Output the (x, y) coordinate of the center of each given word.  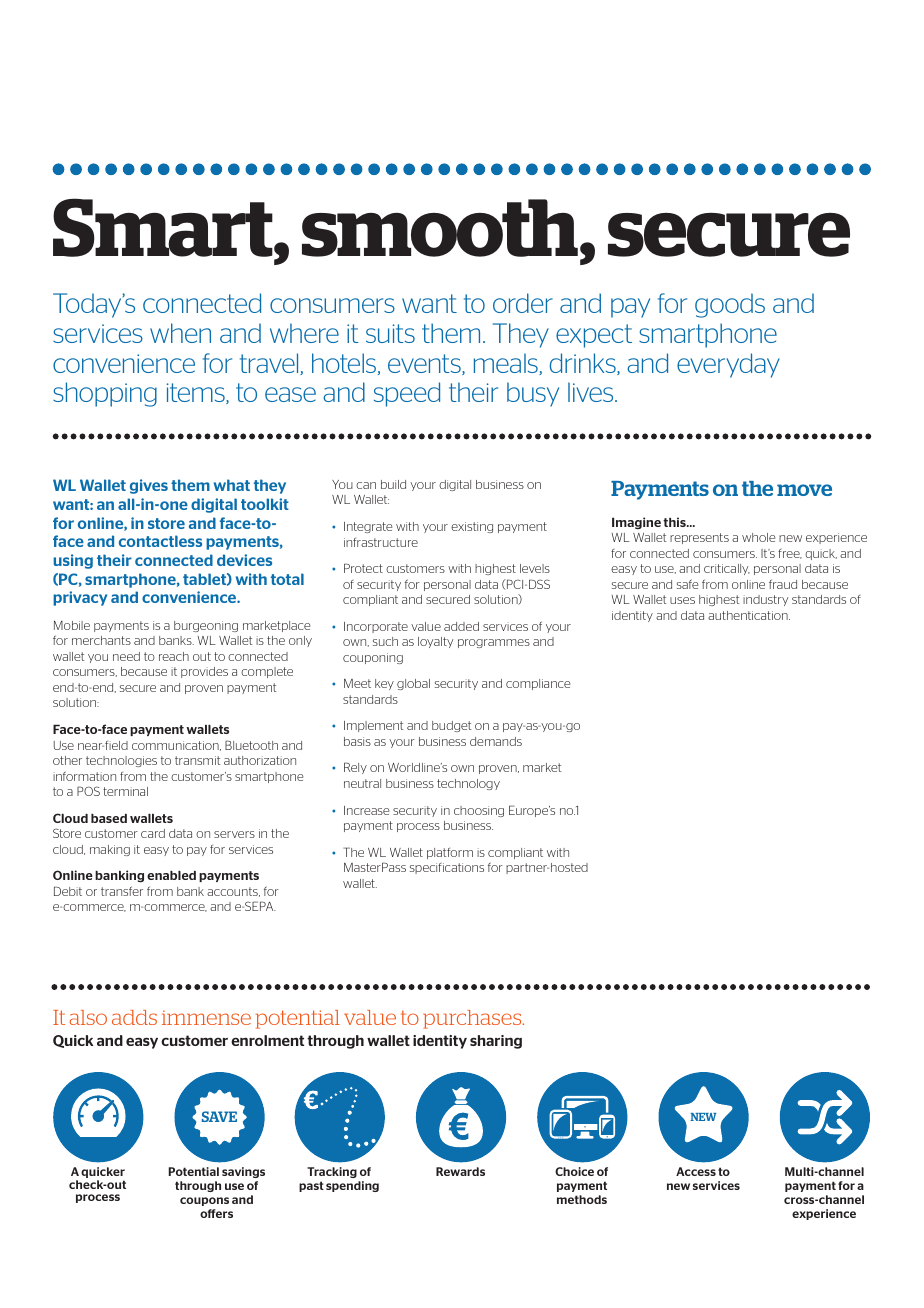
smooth (441, 229)
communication (176, 746)
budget (451, 726)
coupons (204, 1201)
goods (730, 305)
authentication (749, 615)
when (180, 333)
